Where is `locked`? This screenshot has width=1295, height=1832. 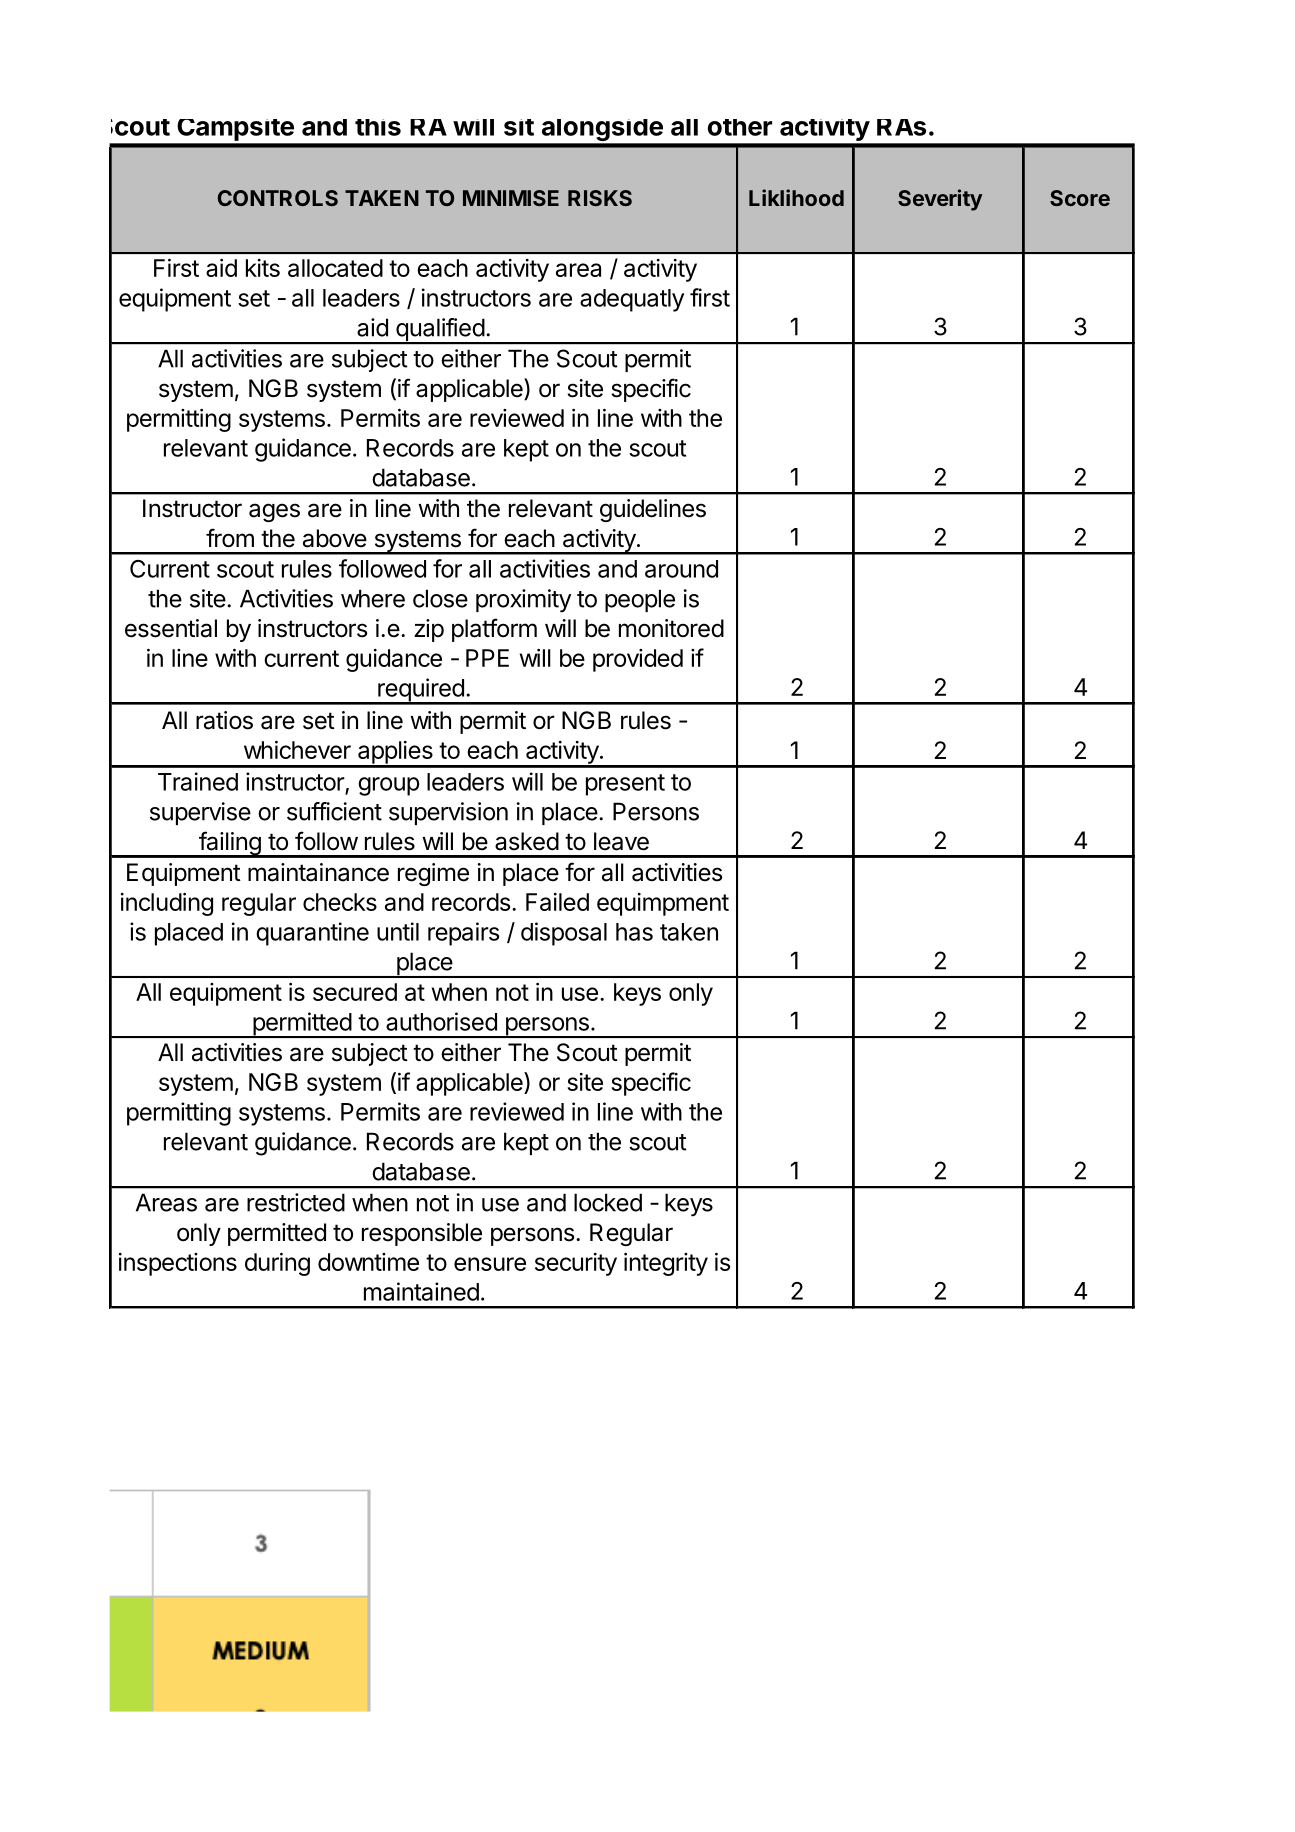
locked is located at coordinates (608, 1202).
